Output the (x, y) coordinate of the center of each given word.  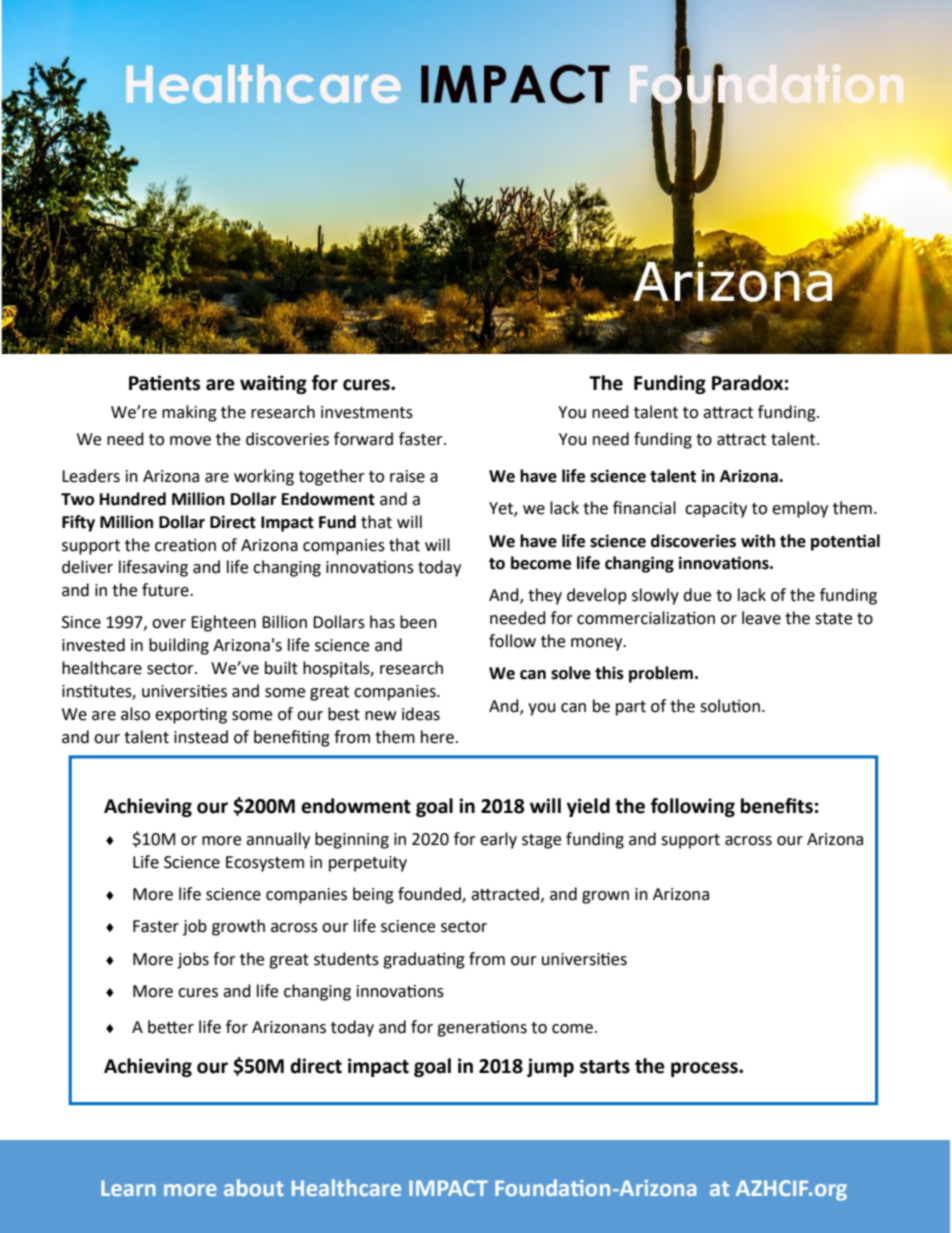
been (418, 622)
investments (367, 412)
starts (605, 1067)
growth (238, 927)
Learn (128, 1188)
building (179, 646)
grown (605, 897)
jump (550, 1067)
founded (430, 895)
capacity (716, 510)
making (189, 413)
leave (761, 618)
